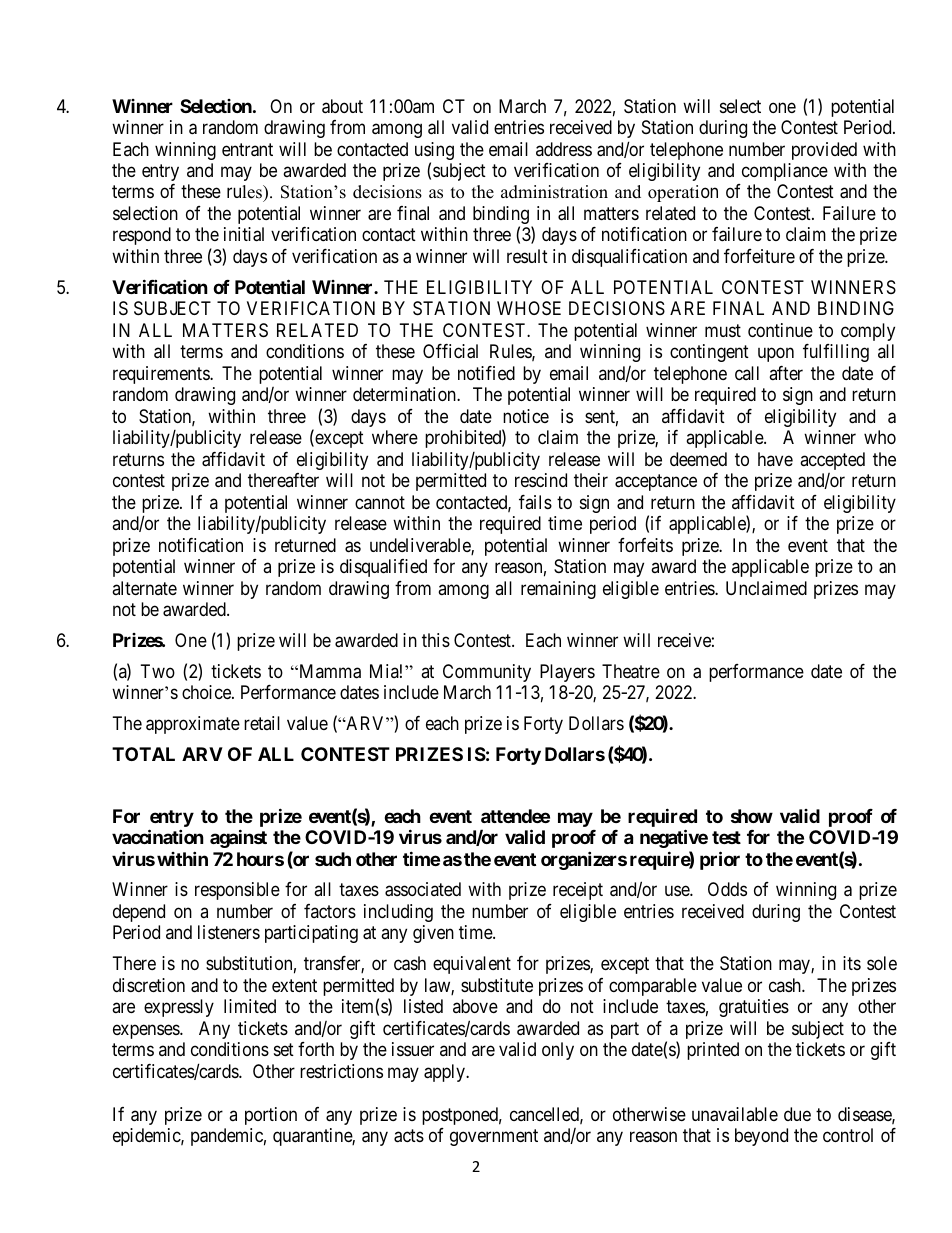 Image resolution: width=952 pixels, height=1233 pixels. What do you see at coordinates (558, 590) in the image?
I see `remaining` at bounding box center [558, 590].
